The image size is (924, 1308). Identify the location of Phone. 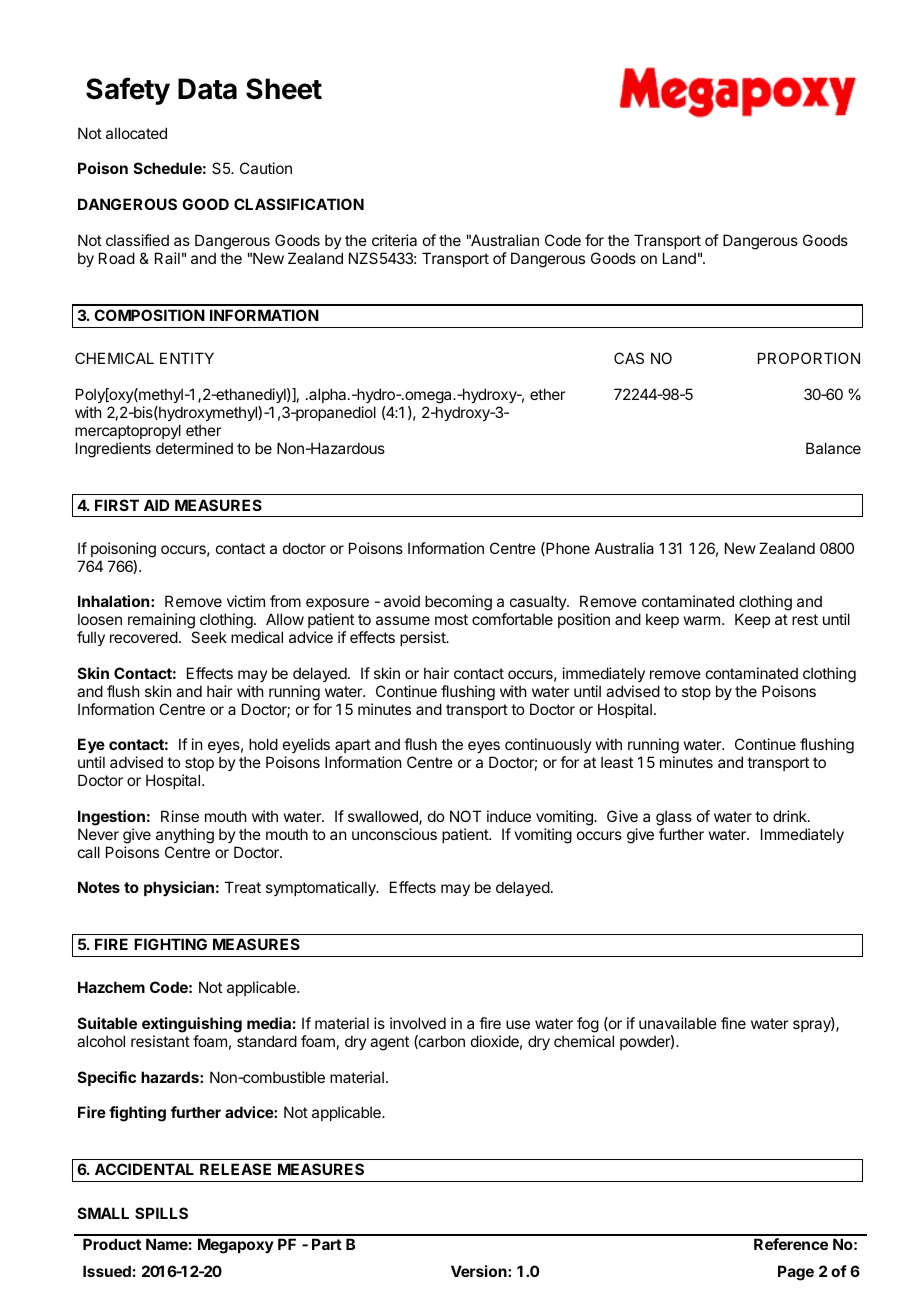
(567, 549).
